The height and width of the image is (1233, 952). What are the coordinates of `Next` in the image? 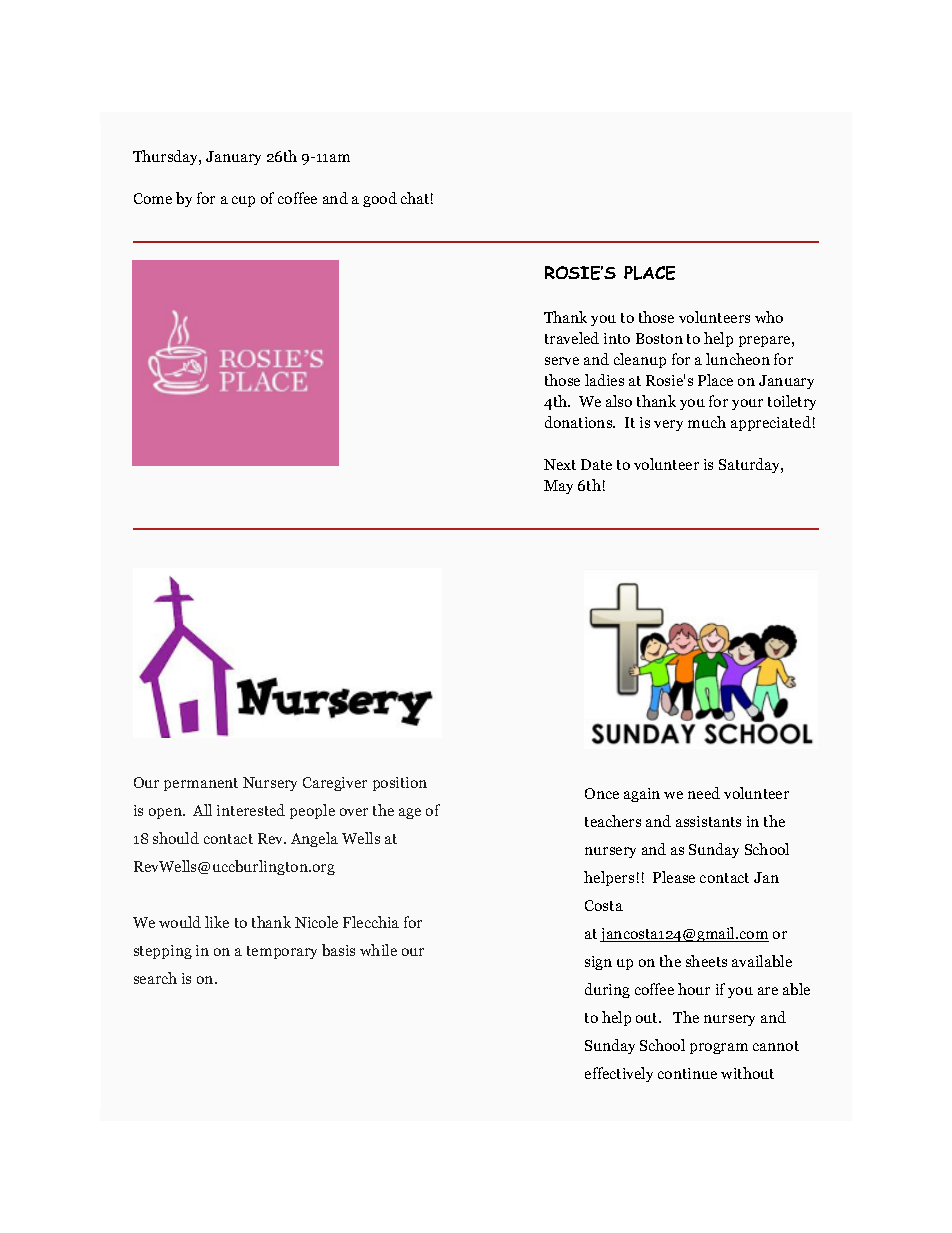 It's located at (560, 464).
